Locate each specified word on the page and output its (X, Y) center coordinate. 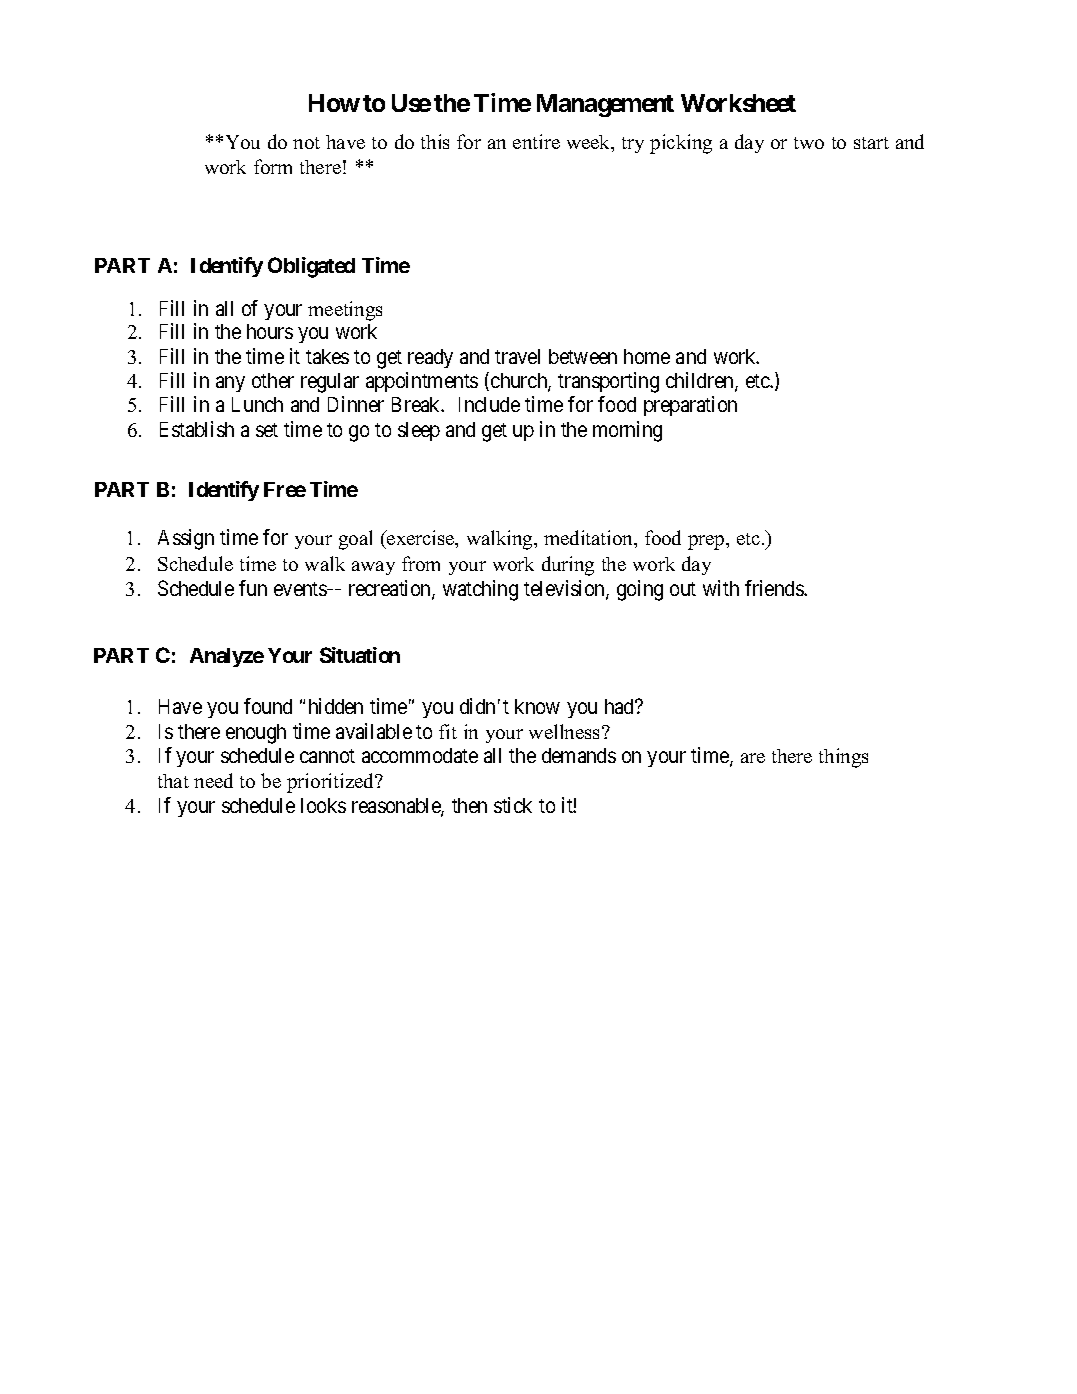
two (809, 143)
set (267, 430)
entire (536, 141)
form (273, 166)
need (213, 780)
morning (627, 431)
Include (489, 404)
